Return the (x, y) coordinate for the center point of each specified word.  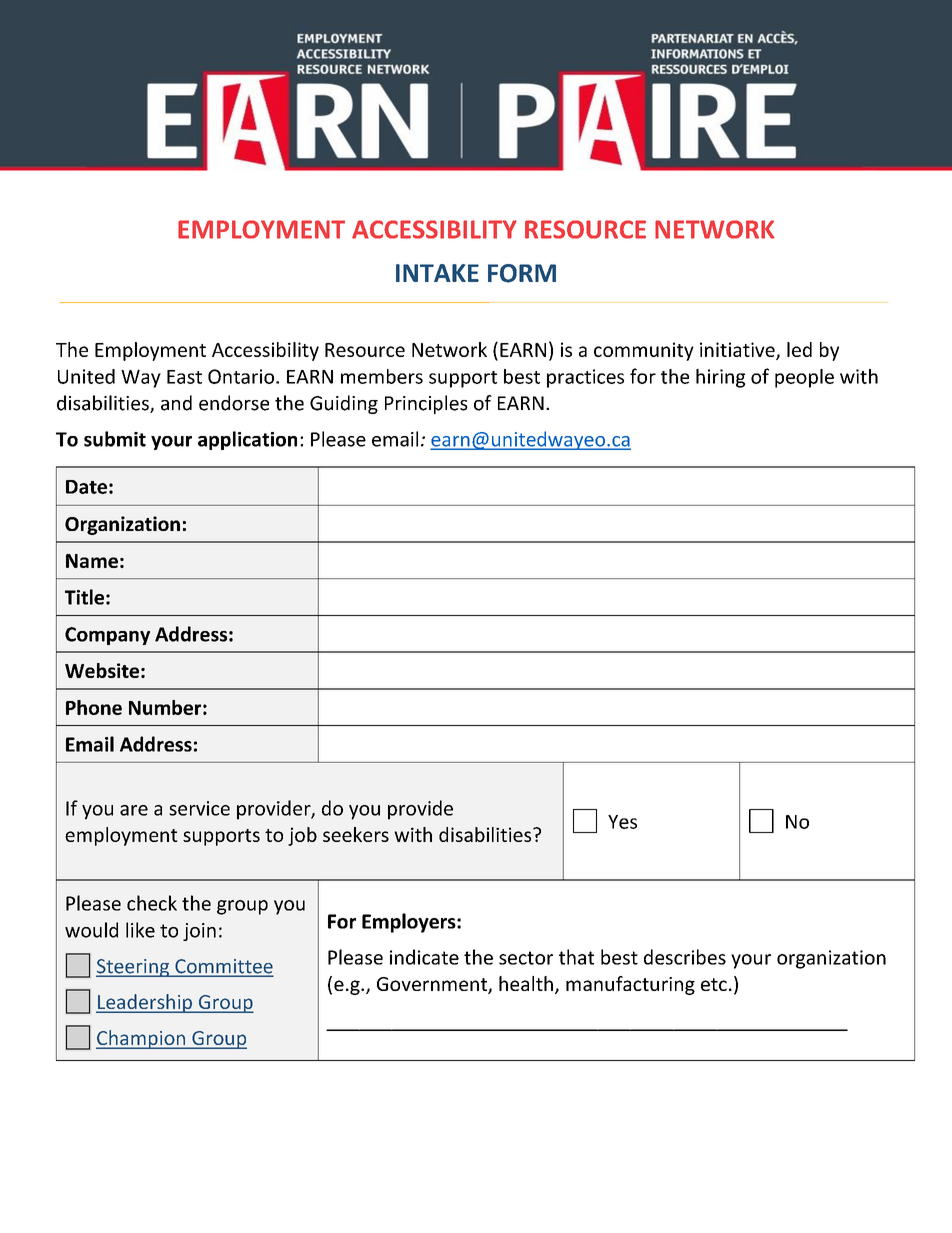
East (184, 377)
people (804, 378)
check (152, 903)
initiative (738, 350)
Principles (426, 404)
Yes (622, 822)
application (247, 440)
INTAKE (437, 273)
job (302, 836)
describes (685, 957)
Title (84, 597)
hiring (720, 378)
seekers (356, 834)
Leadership (145, 1003)
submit (115, 439)
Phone (94, 707)
